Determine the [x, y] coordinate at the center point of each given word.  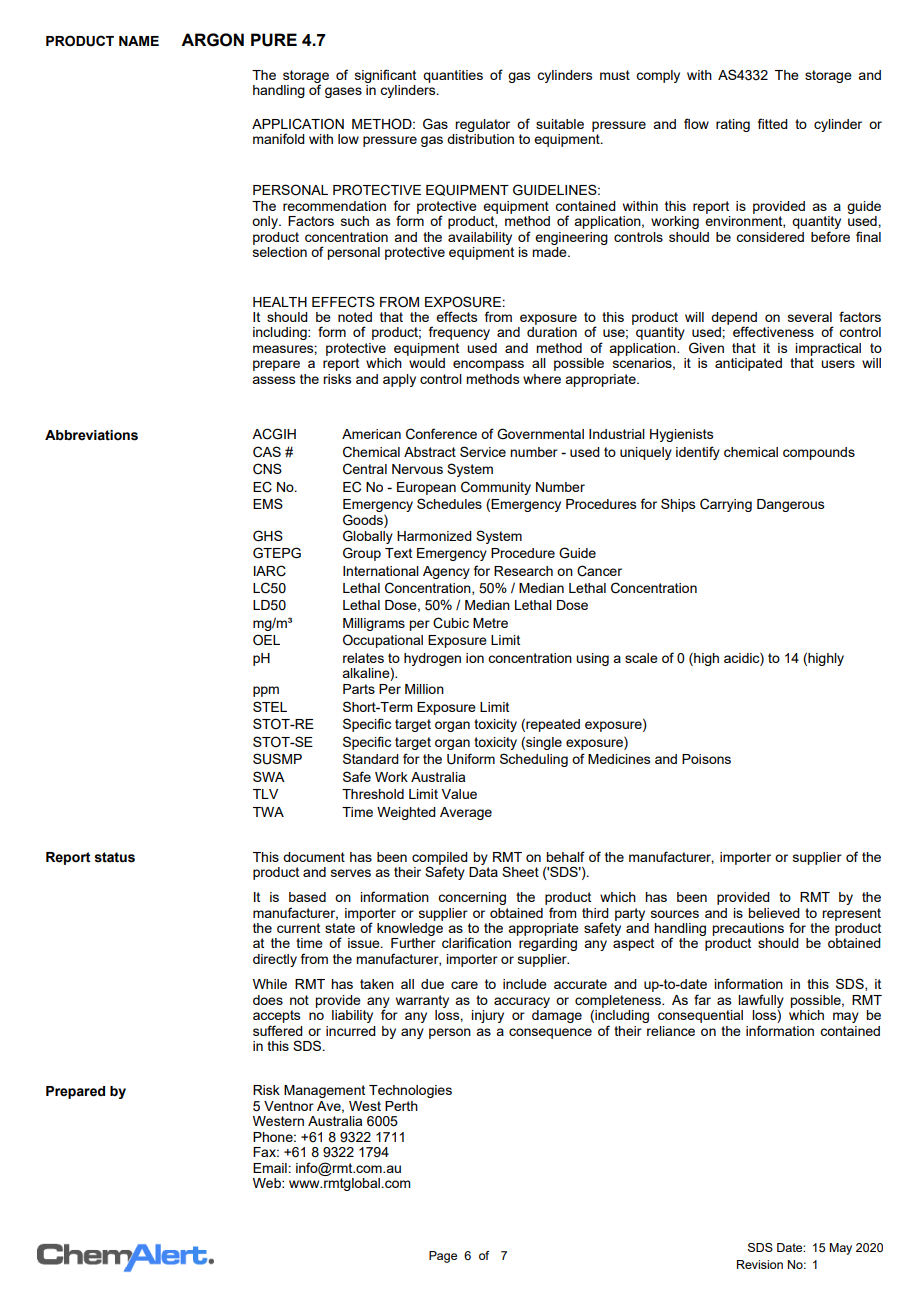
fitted [773, 123]
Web [268, 1183]
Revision [760, 1264]
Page [443, 1257]
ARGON [212, 40]
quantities [453, 76]
